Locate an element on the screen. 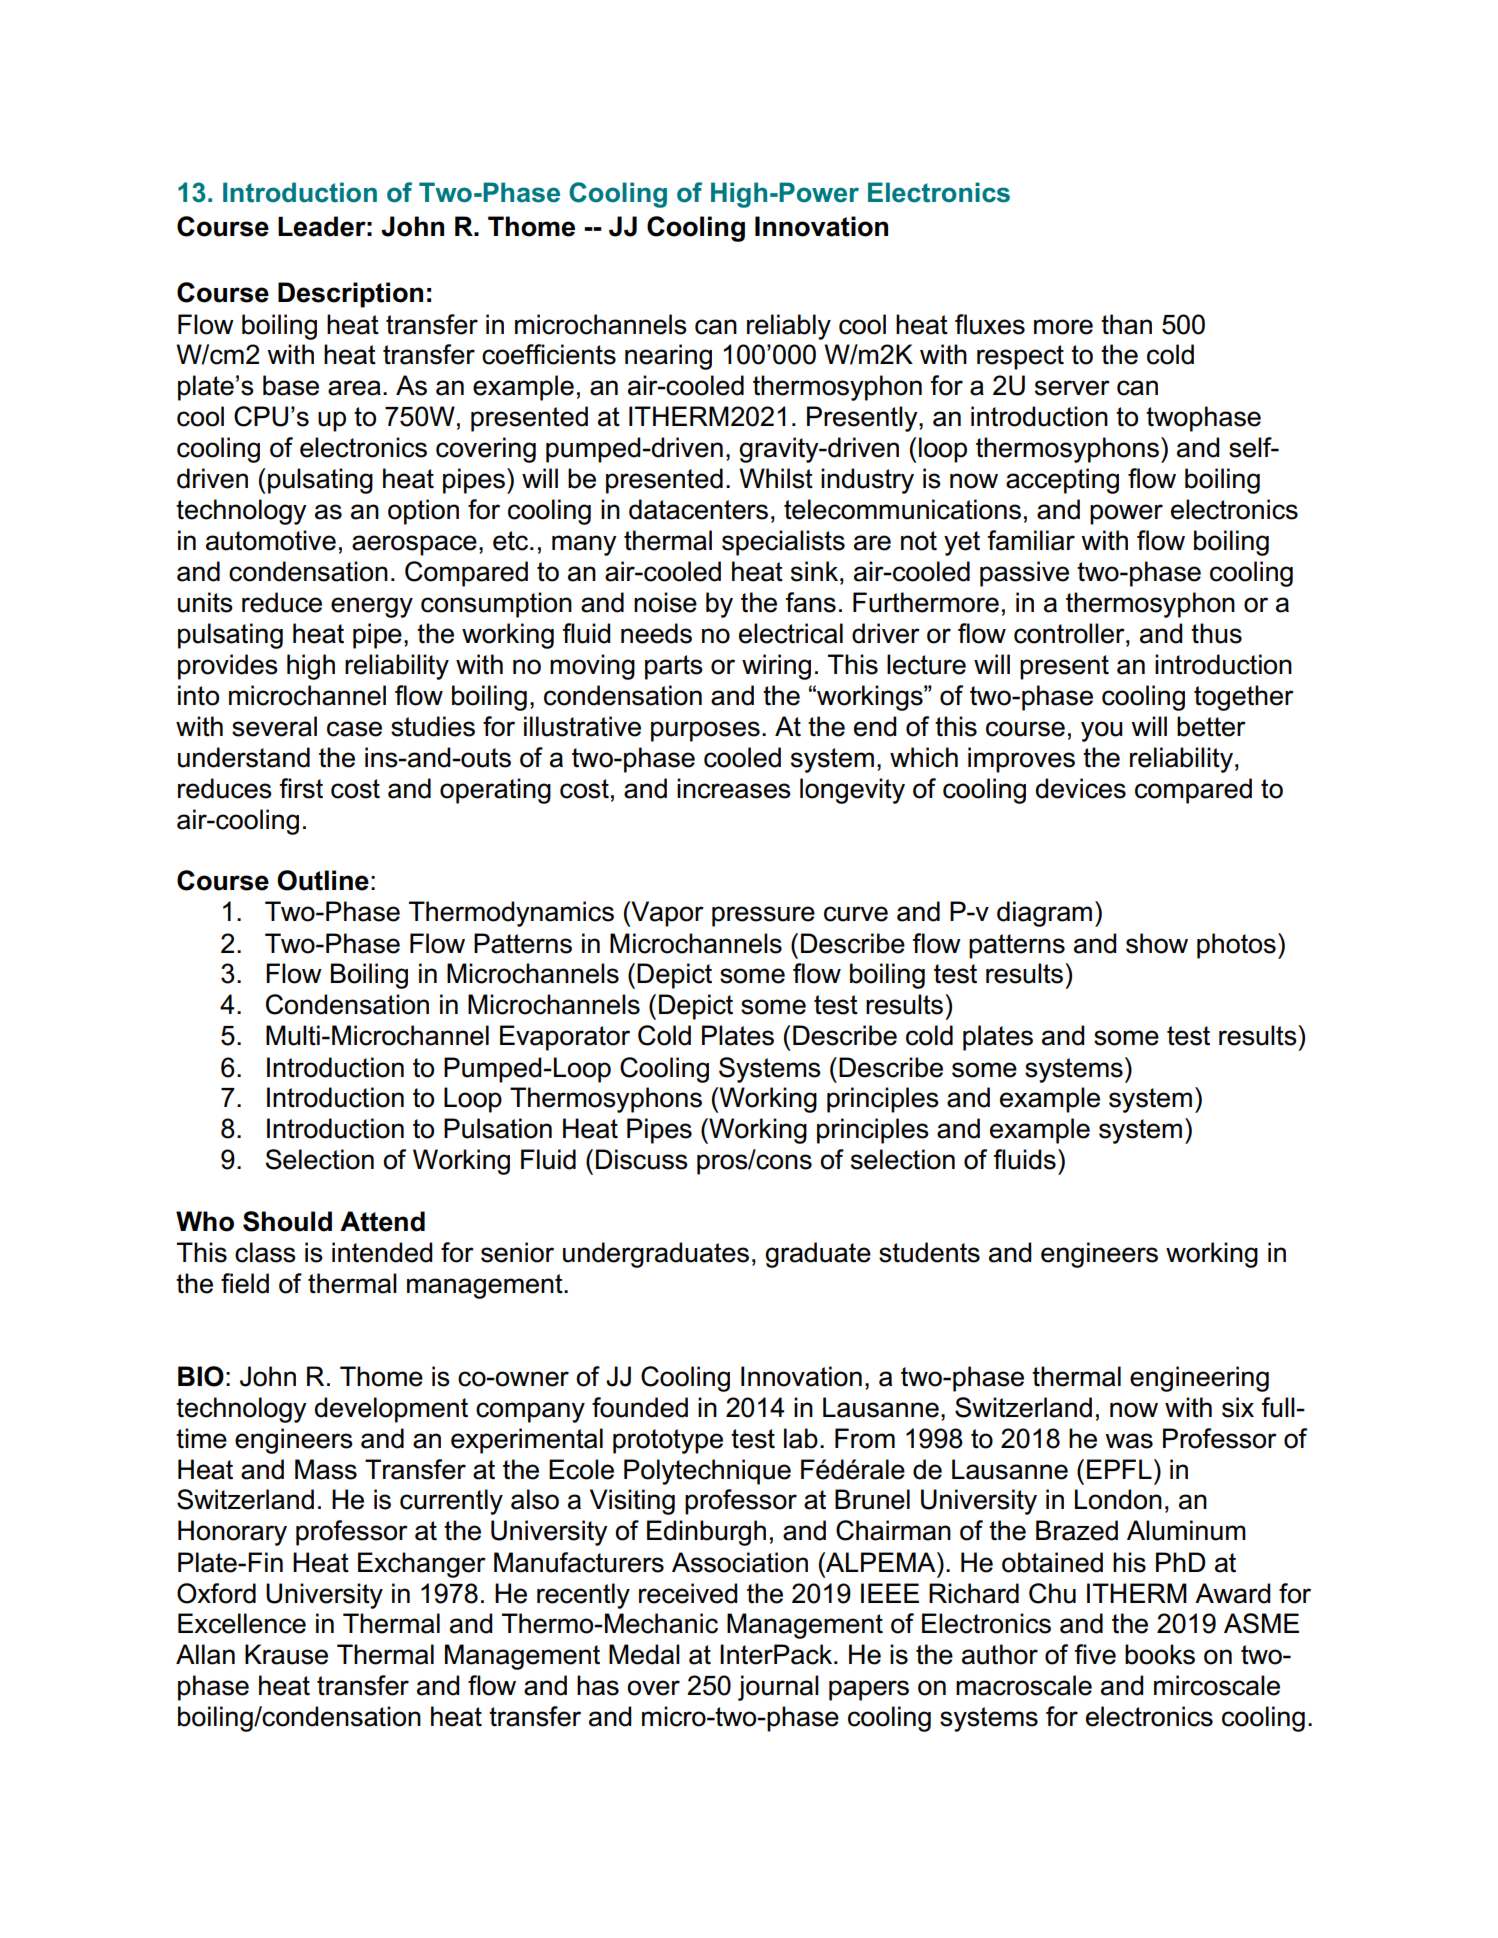 This screenshot has height=1938, width=1498. journal is located at coordinates (778, 1688).
